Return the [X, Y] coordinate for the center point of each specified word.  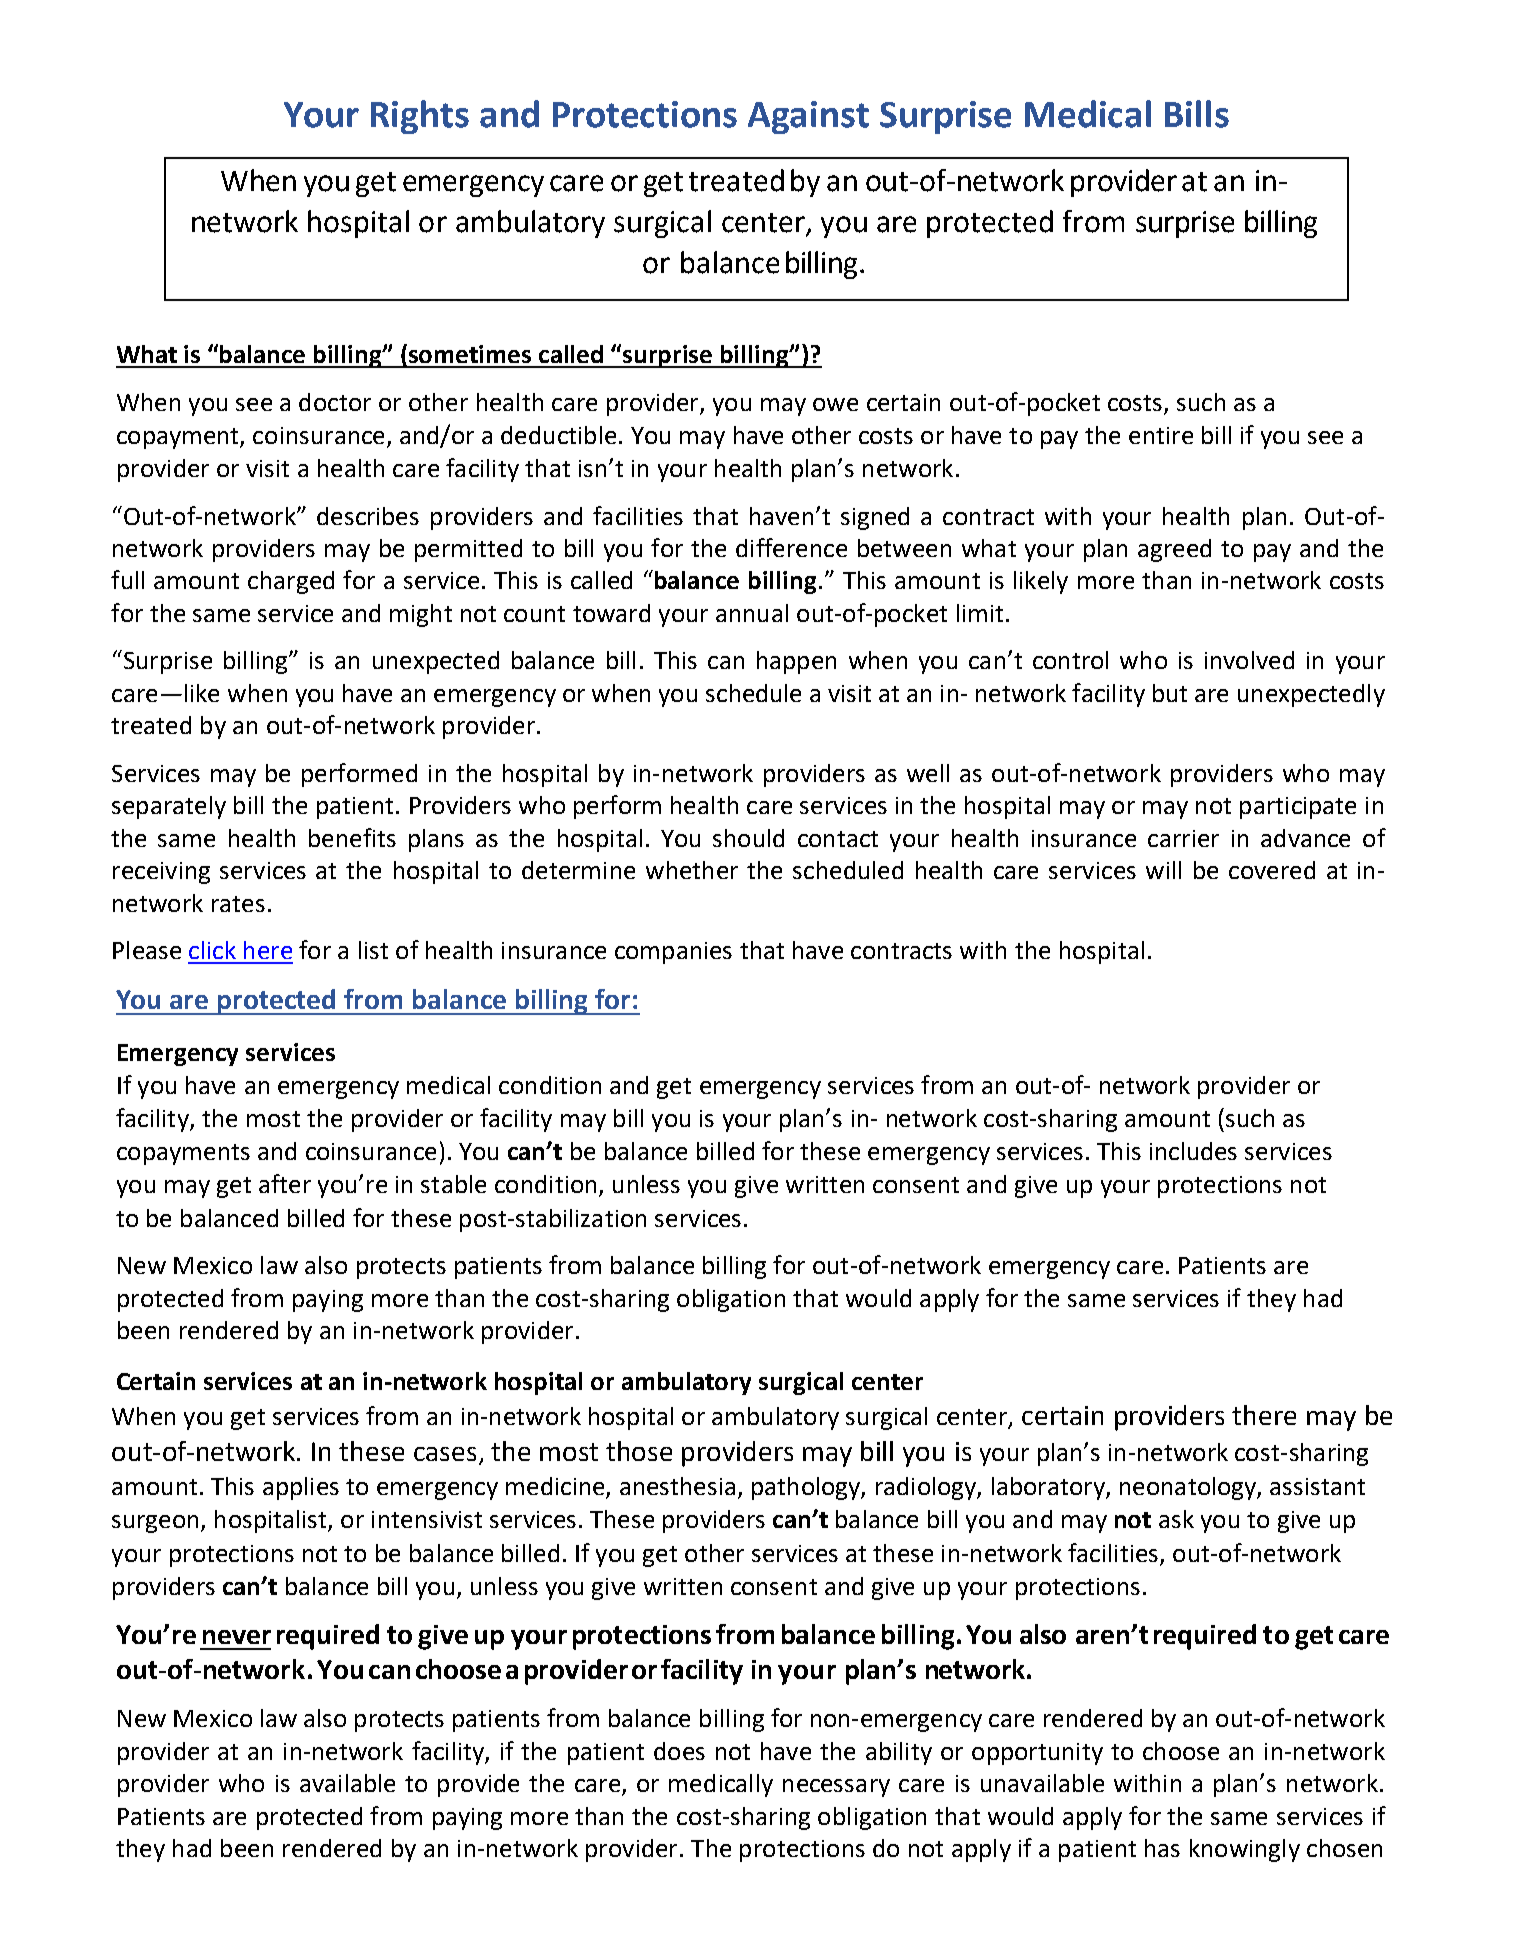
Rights [420, 117]
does [679, 1751]
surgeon [155, 1524]
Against [808, 117]
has [1162, 1848]
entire [1161, 435]
